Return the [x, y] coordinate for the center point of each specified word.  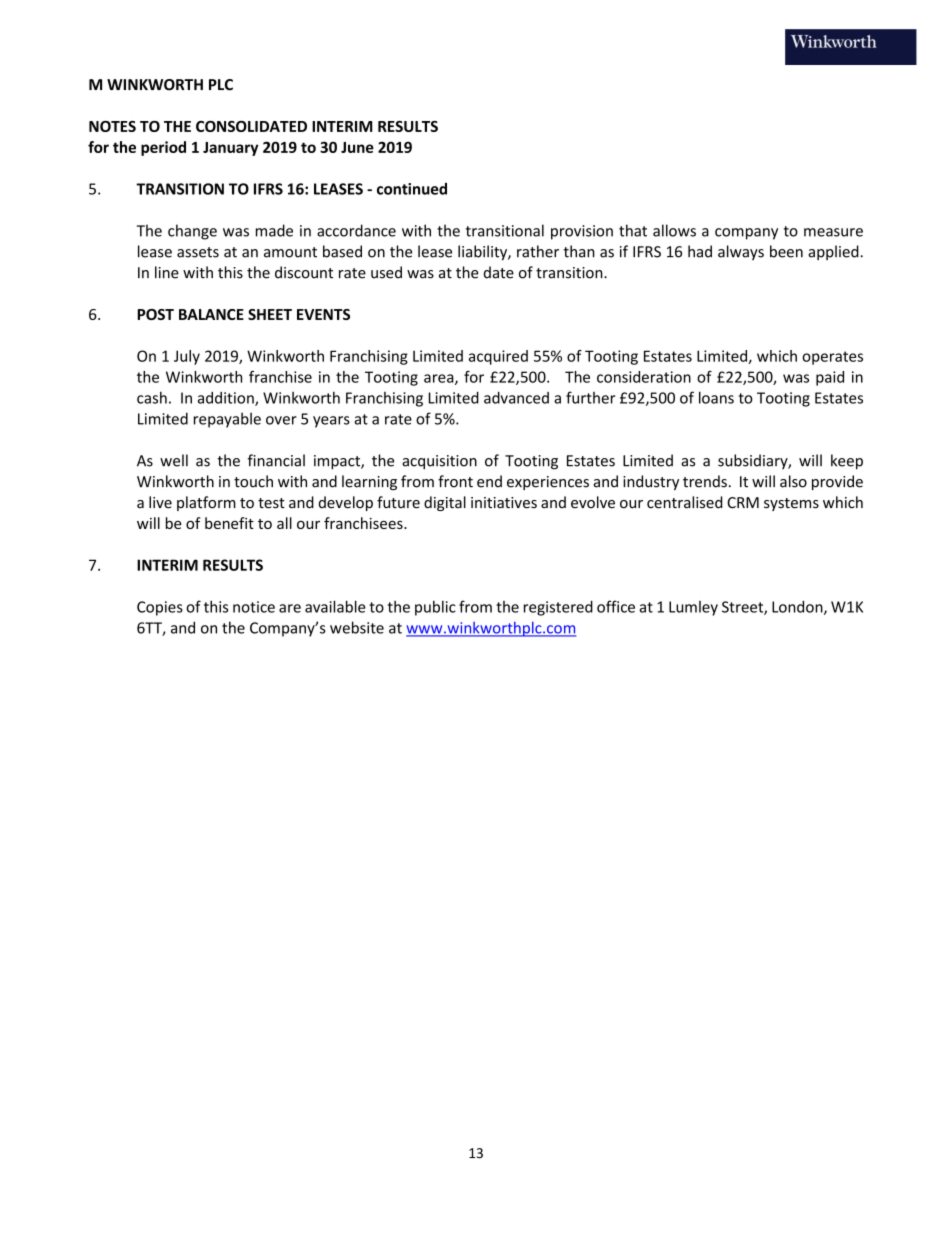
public [435, 608]
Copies [160, 608]
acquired [498, 357]
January [230, 149]
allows [674, 230]
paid [830, 378]
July [187, 357]
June [357, 147]
